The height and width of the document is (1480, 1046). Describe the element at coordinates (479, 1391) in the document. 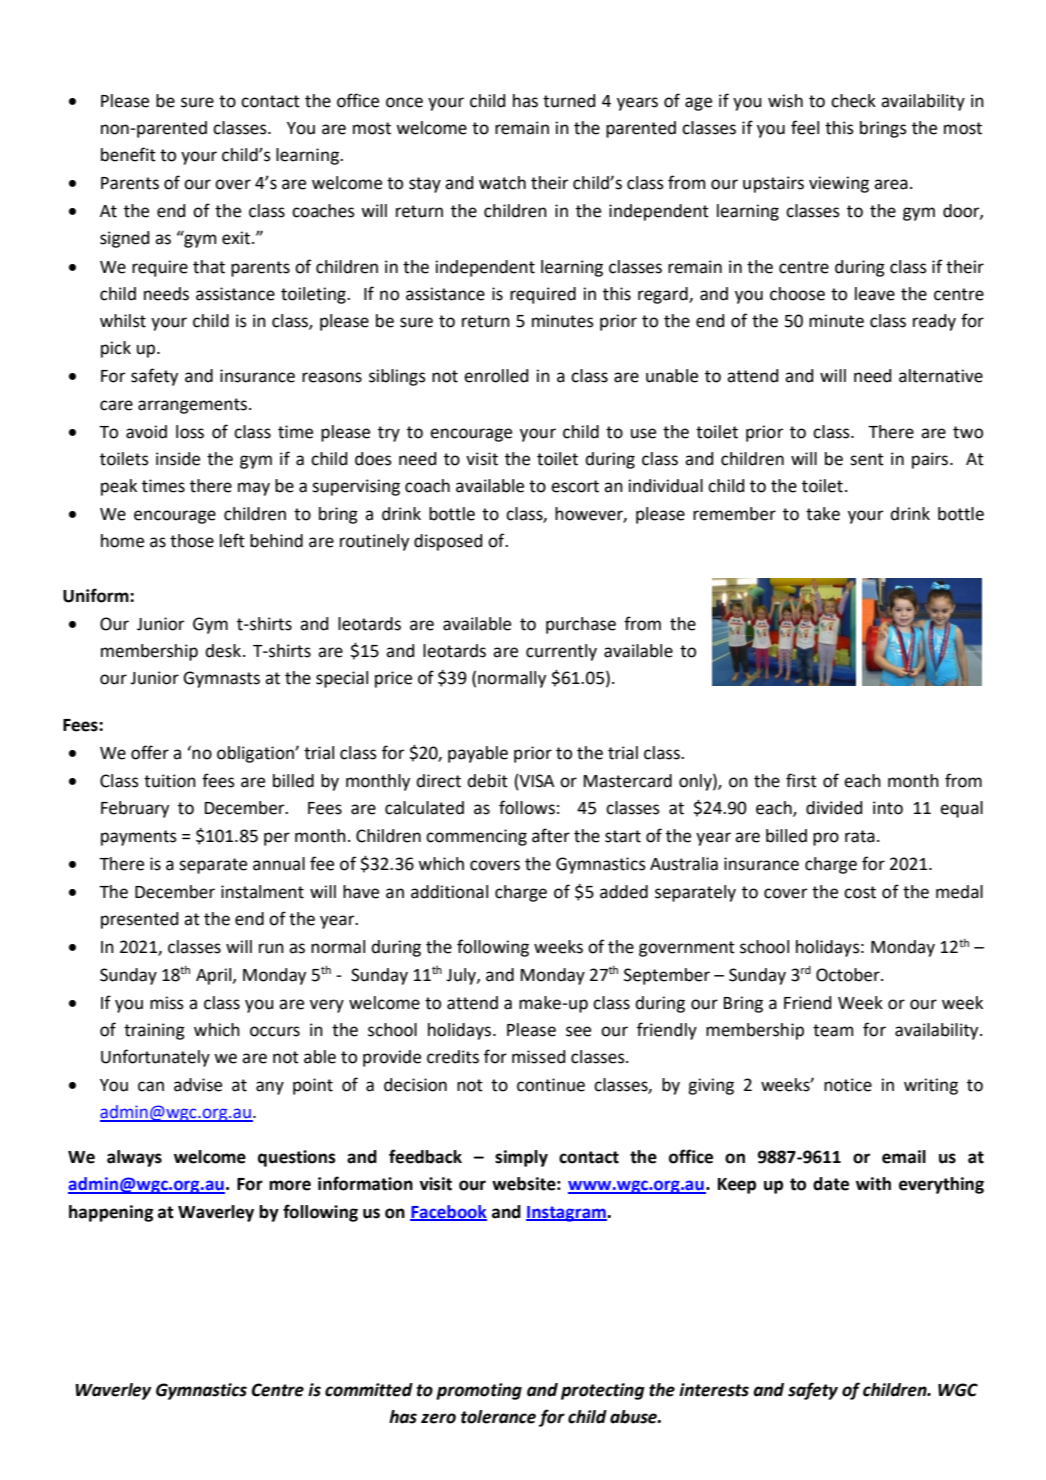

I see `promoting` at that location.
